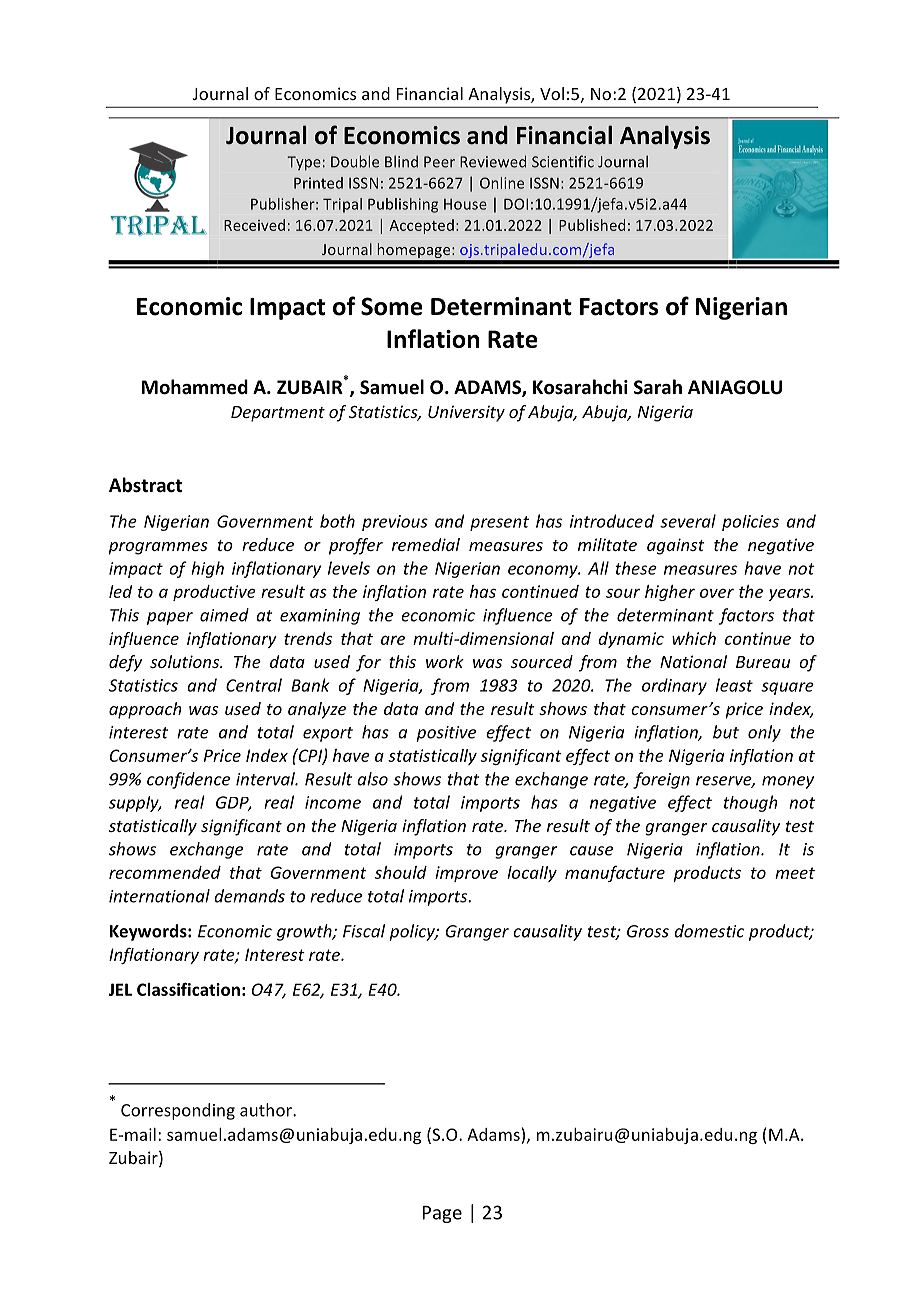  I want to click on House, so click(465, 204).
